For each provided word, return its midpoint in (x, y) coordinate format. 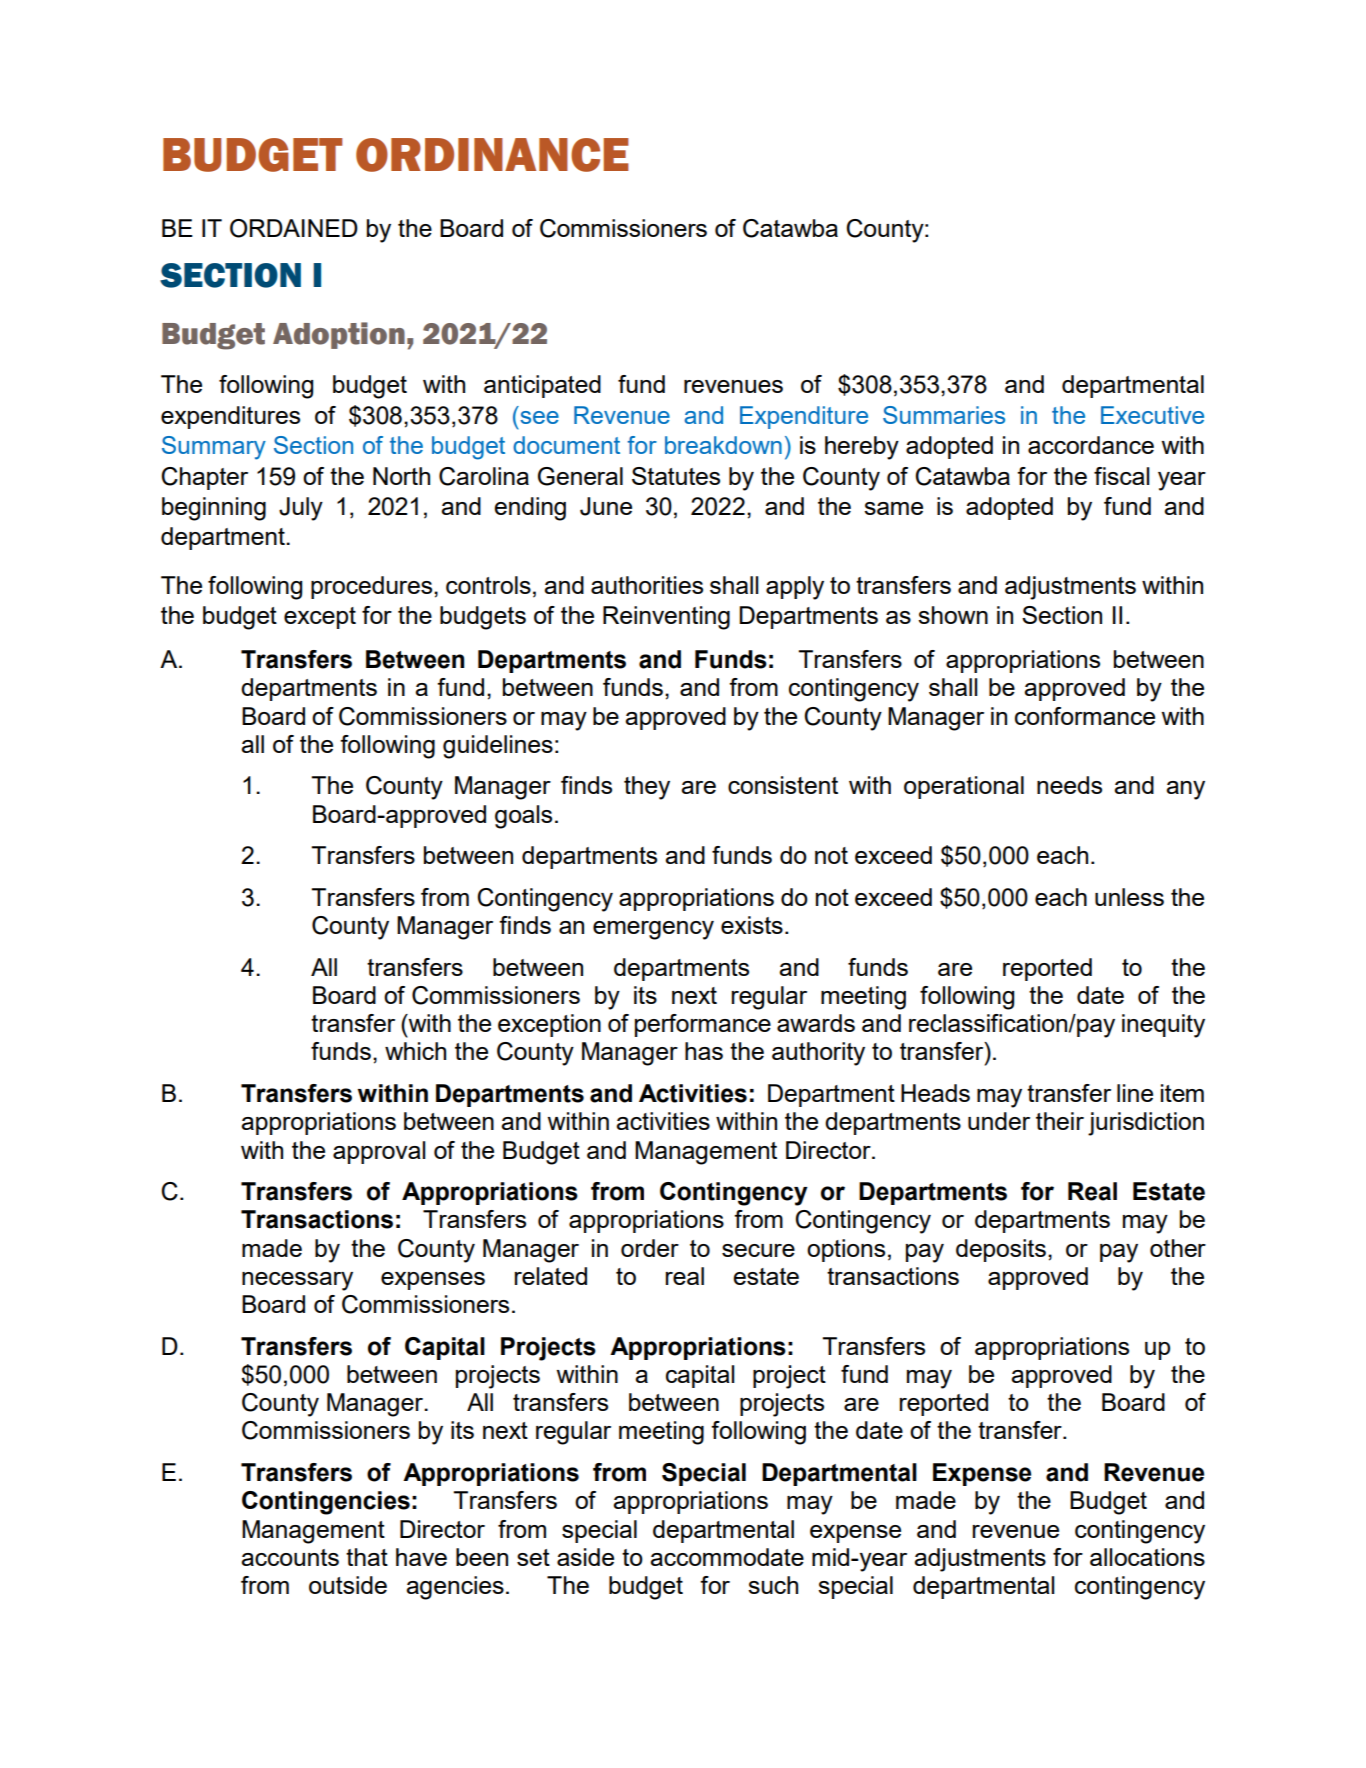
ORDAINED (294, 228)
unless (1129, 897)
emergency (653, 930)
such (773, 1585)
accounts (290, 1557)
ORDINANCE (492, 155)
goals (523, 817)
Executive (1152, 415)
